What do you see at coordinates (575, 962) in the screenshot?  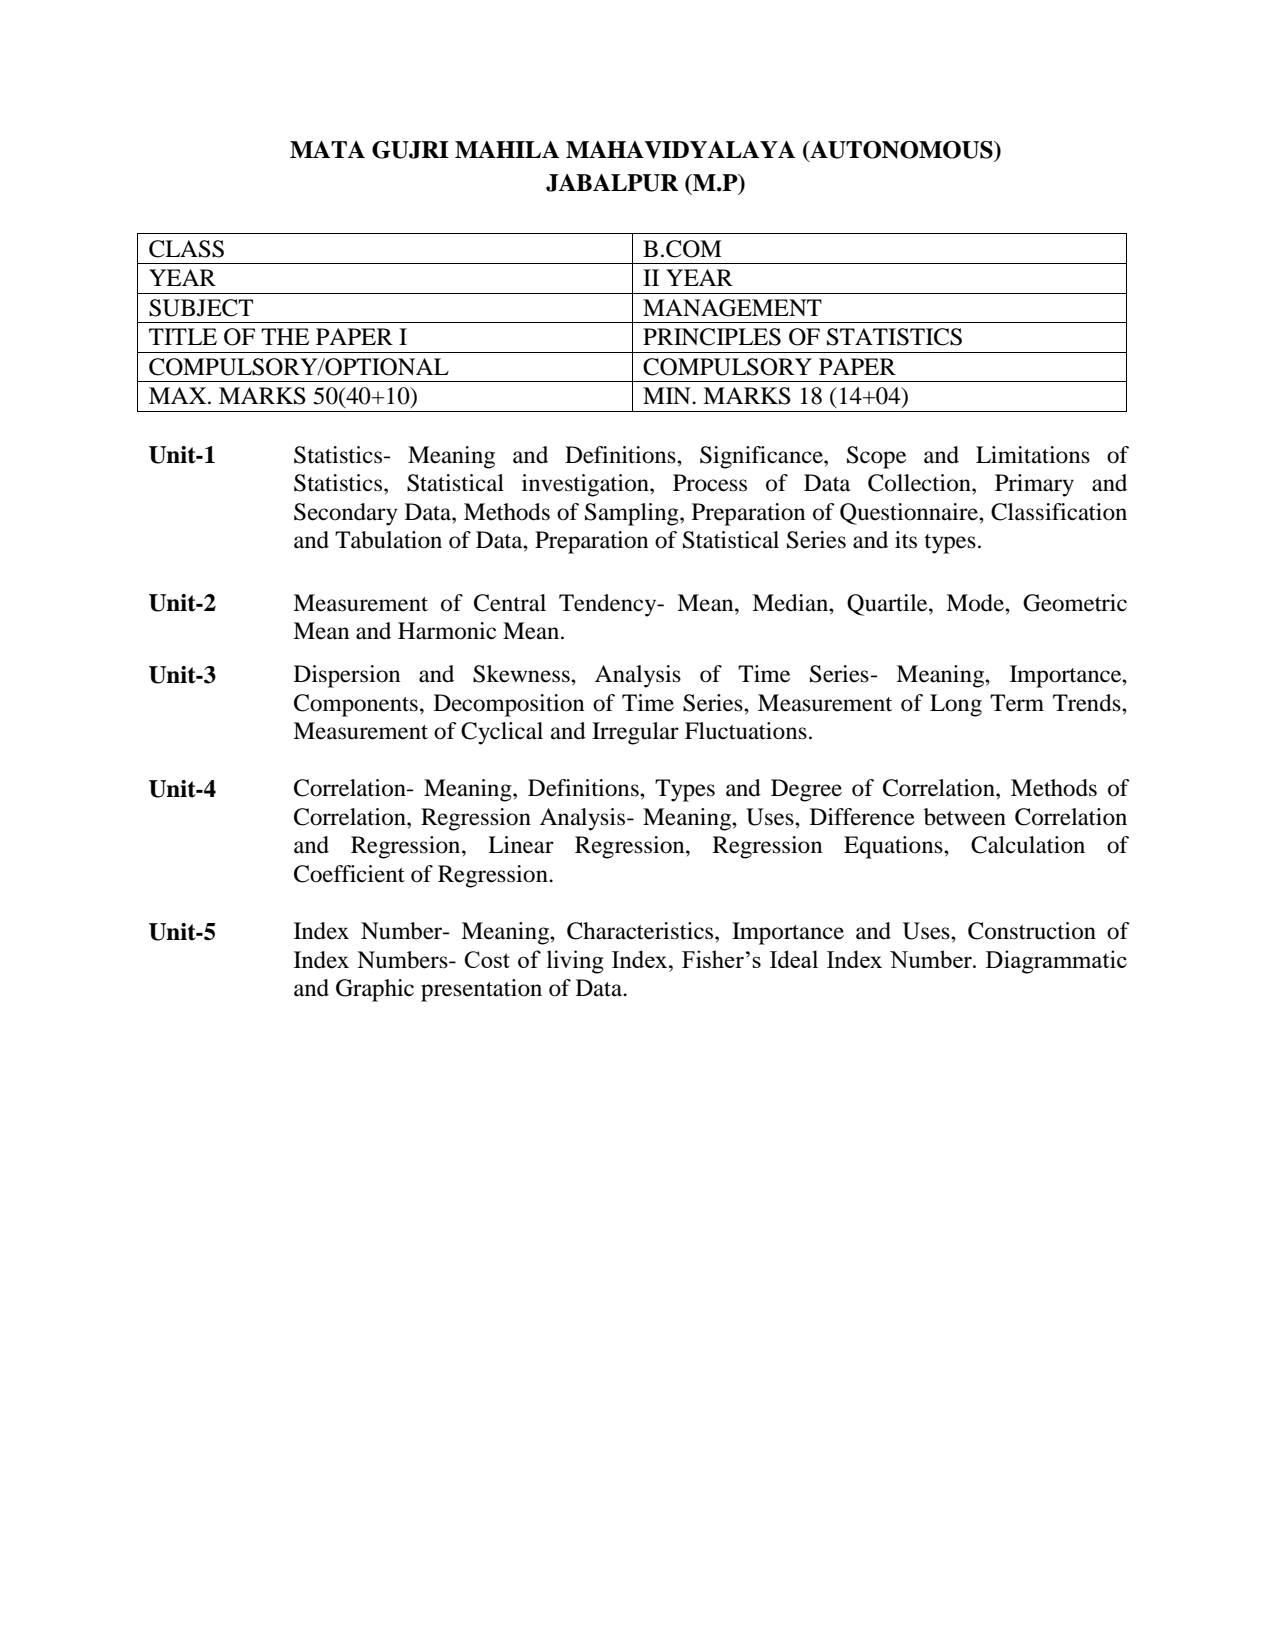 I see `living` at bounding box center [575, 962].
